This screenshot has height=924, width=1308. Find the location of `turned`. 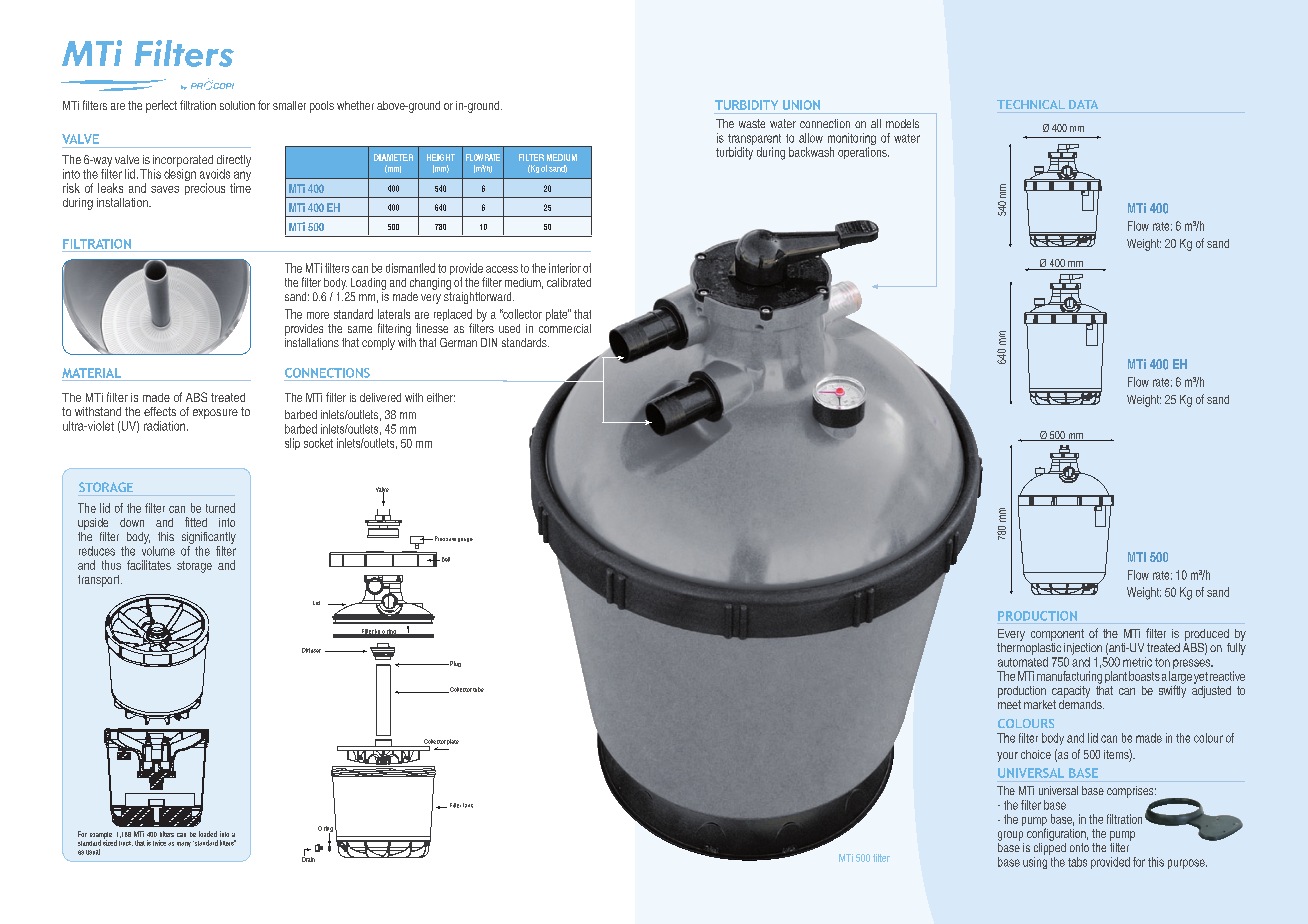

turned is located at coordinates (220, 508).
